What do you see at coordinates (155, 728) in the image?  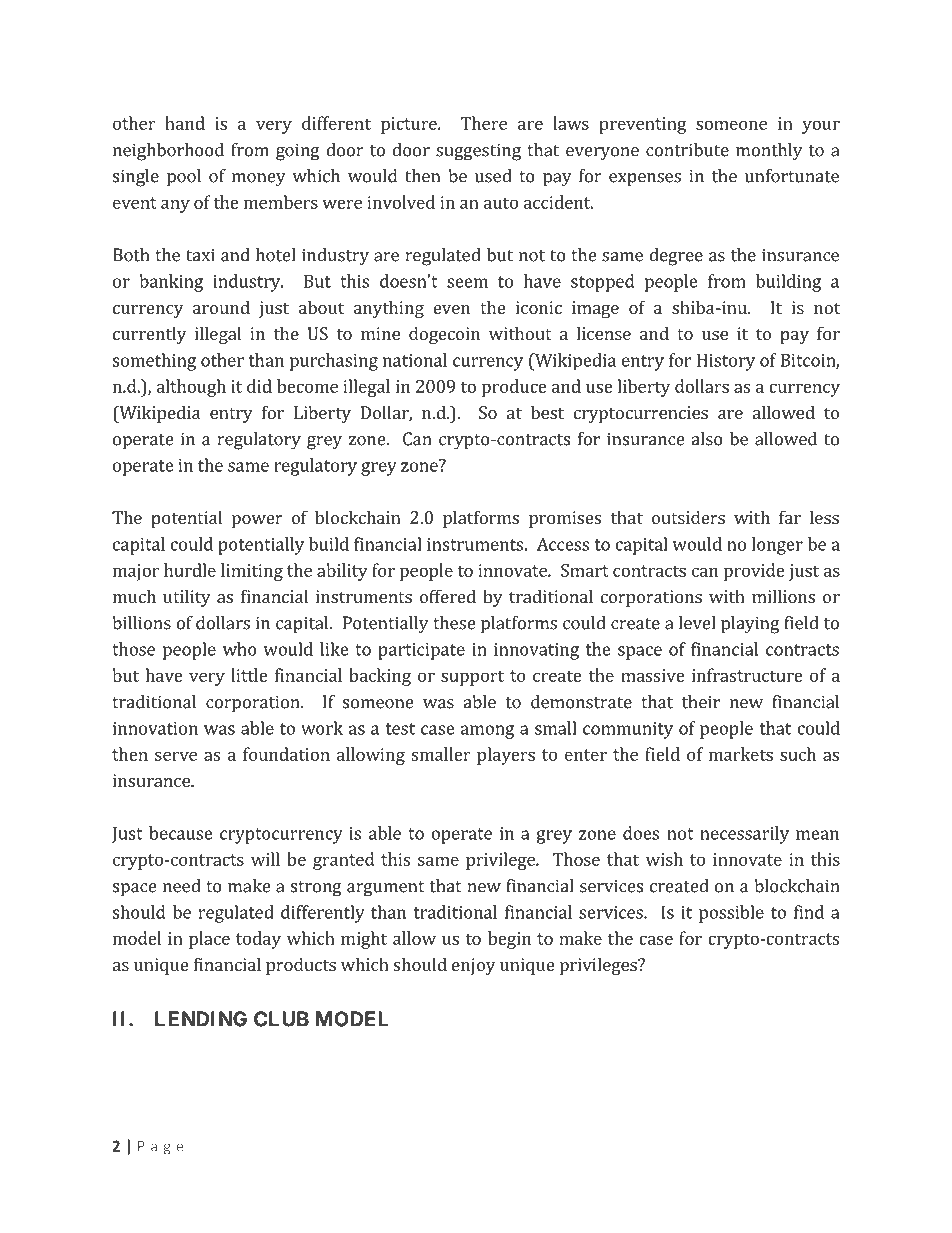 I see `innovation` at bounding box center [155, 728].
